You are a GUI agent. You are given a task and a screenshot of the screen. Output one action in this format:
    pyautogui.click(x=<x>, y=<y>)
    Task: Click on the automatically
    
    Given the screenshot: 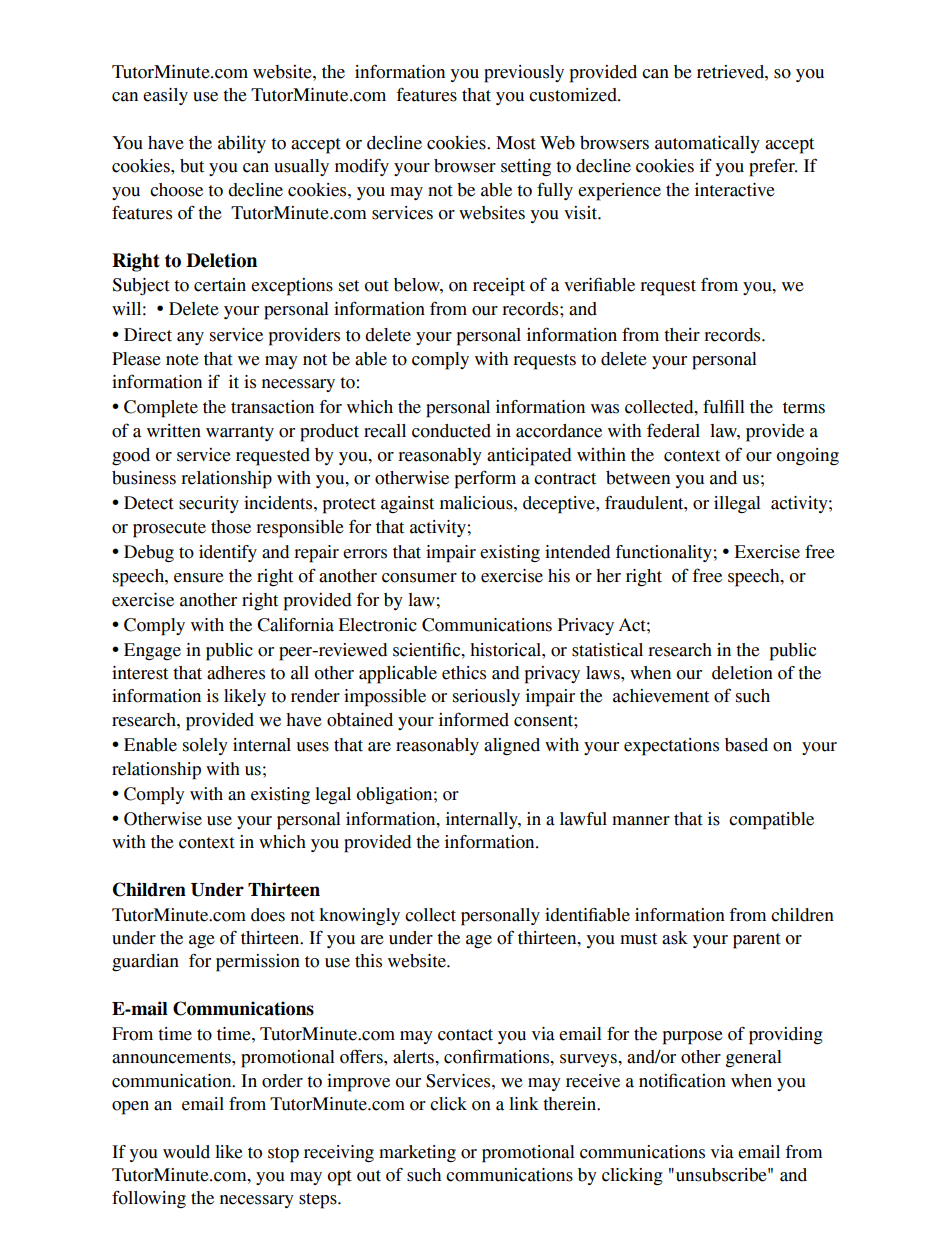 What is the action you would take?
    pyautogui.click(x=707, y=144)
